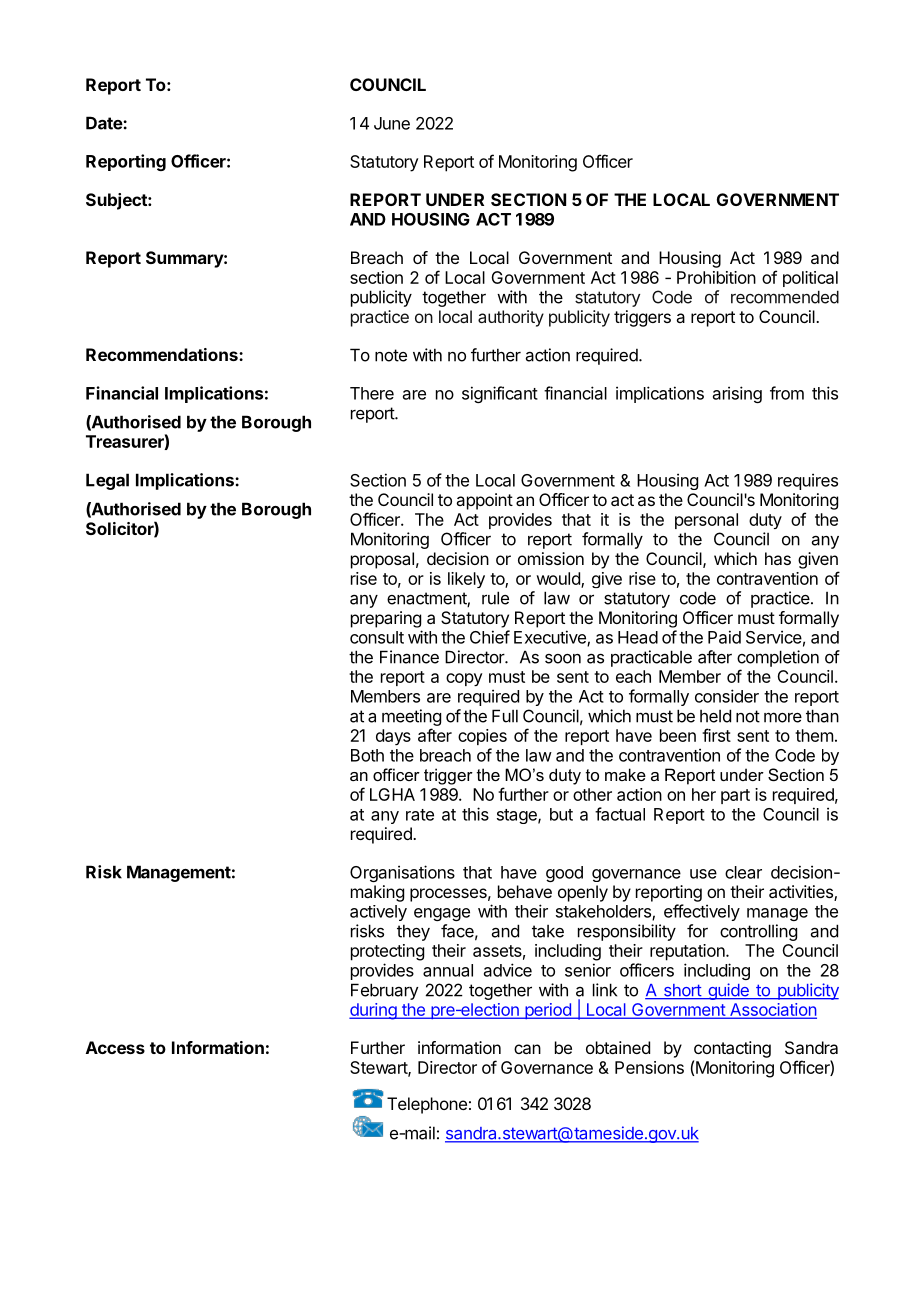 Image resolution: width=924 pixels, height=1307 pixels. I want to click on appoint, so click(484, 501).
